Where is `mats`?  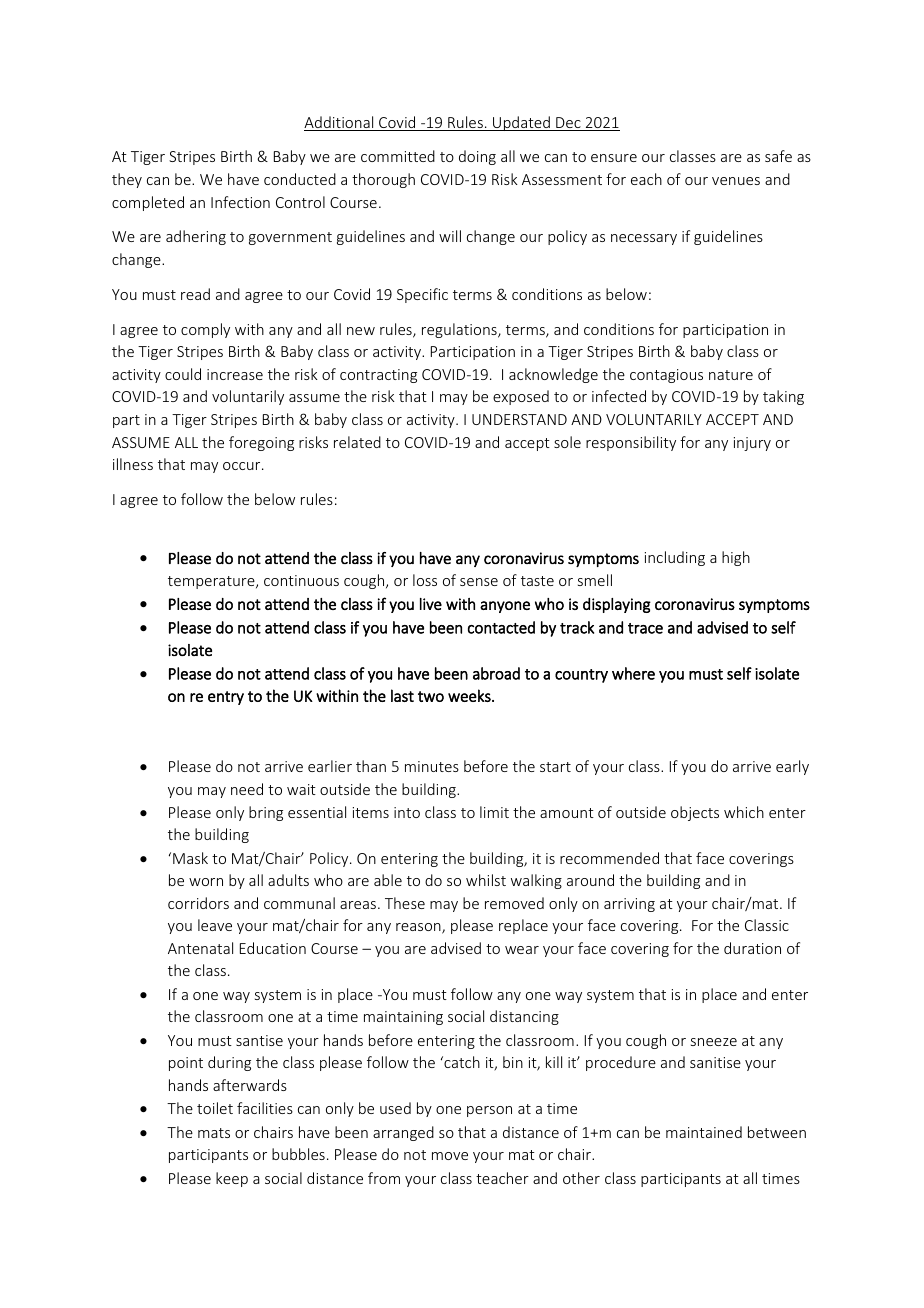 mats is located at coordinates (214, 1133).
